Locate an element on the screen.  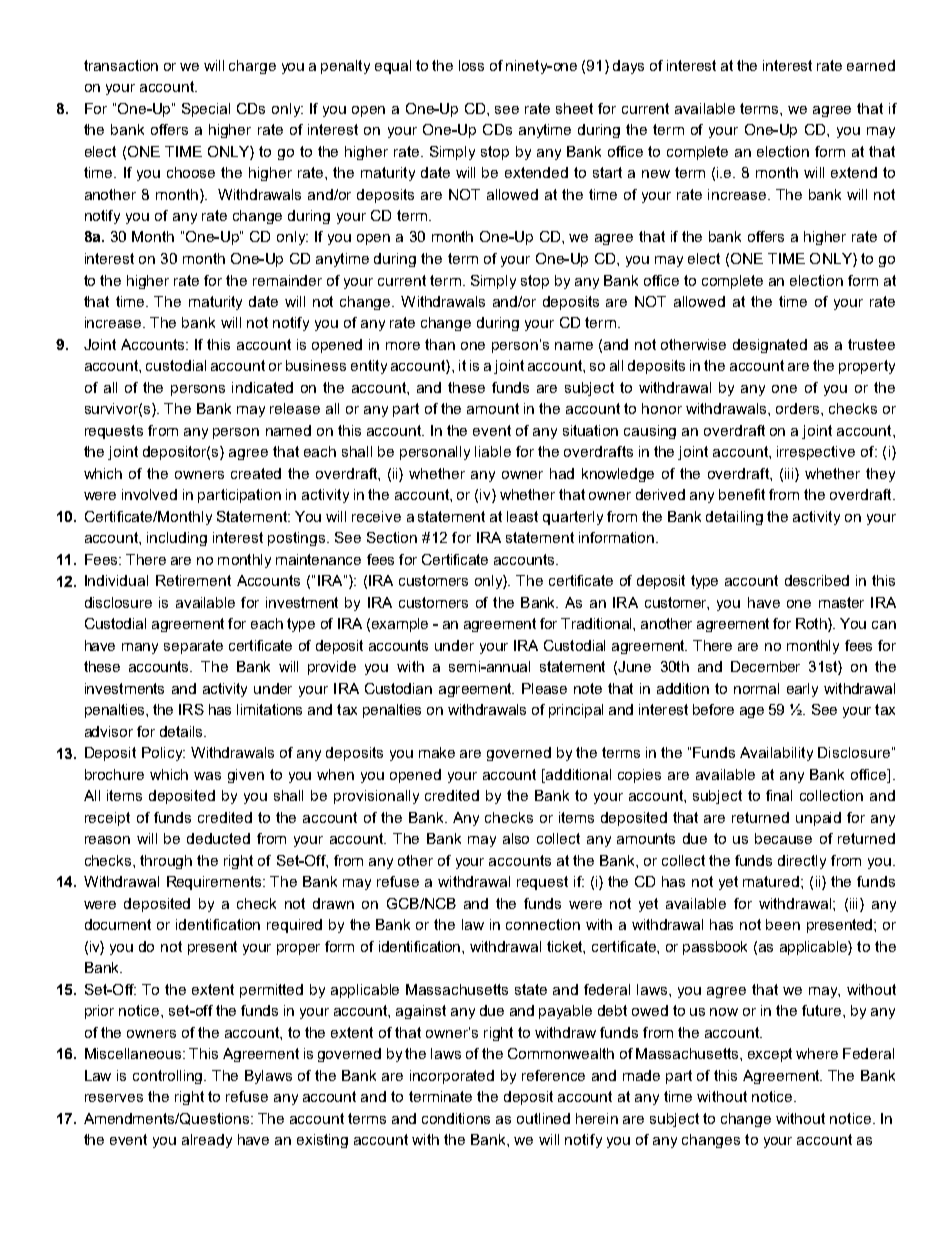
Roth is located at coordinates (812, 625).
